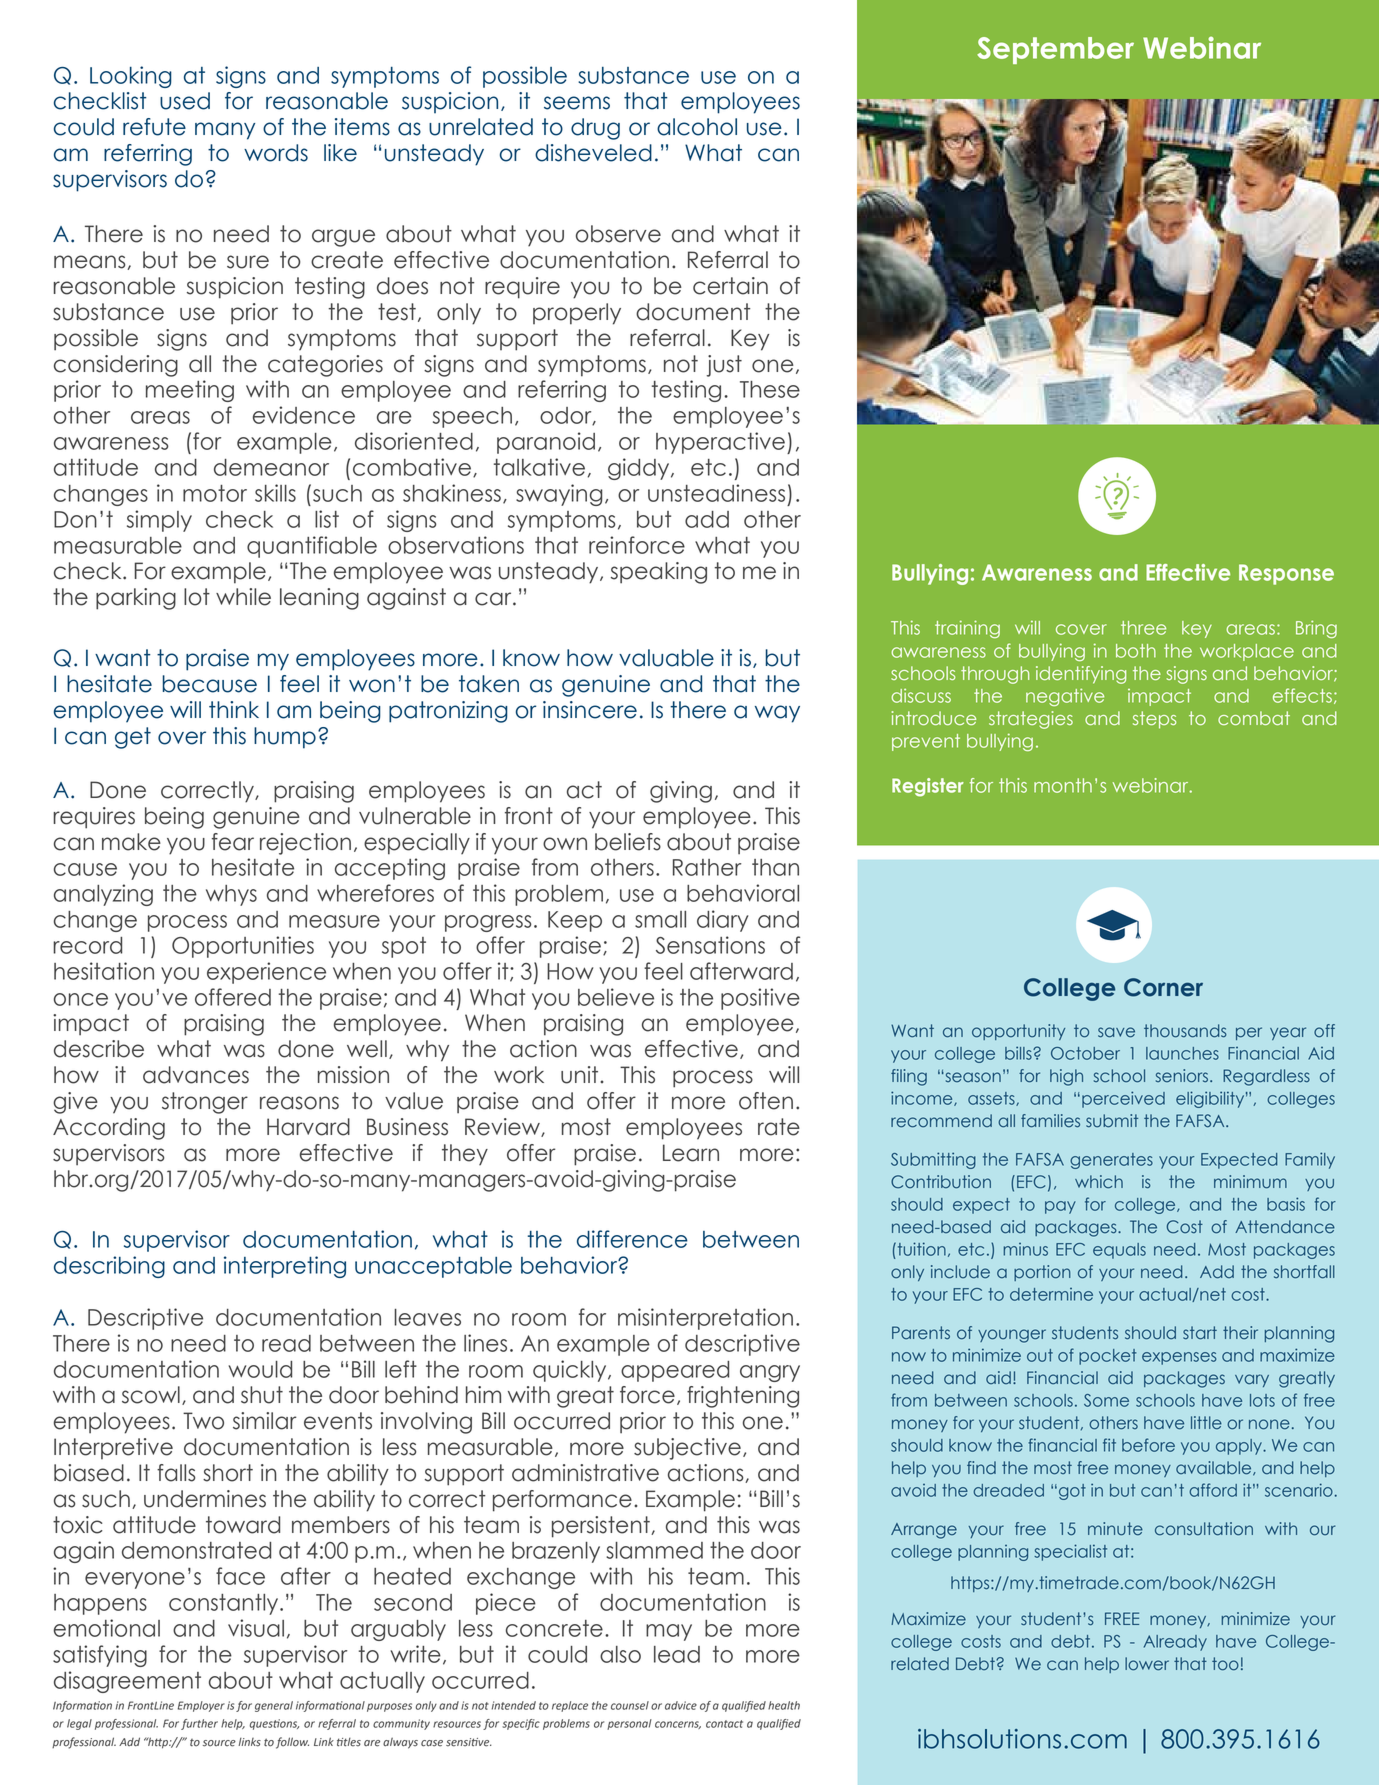 The image size is (1379, 1785). I want to click on alcohol, so click(697, 127).
